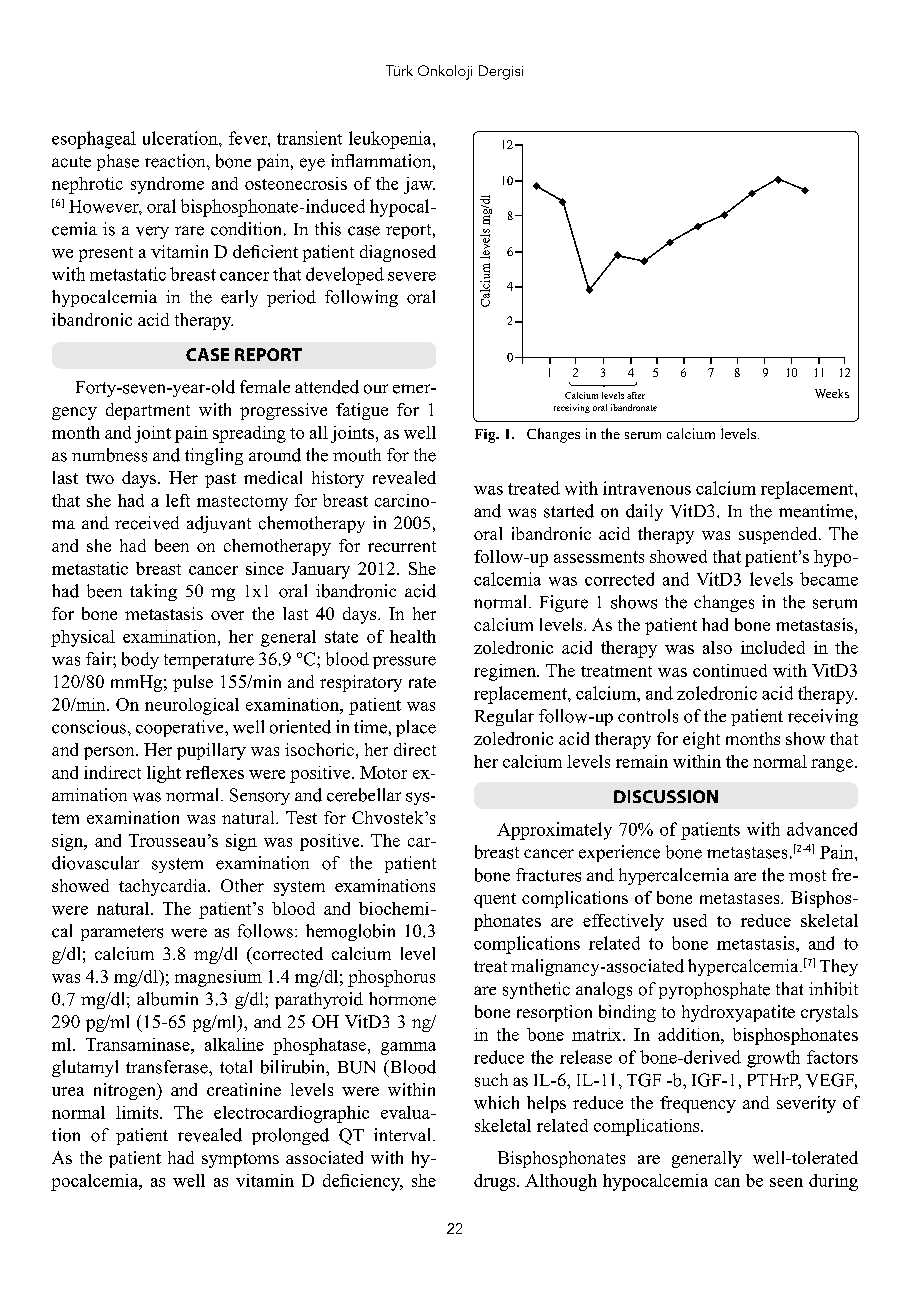 This image has height=1290, width=924. What do you see at coordinates (822, 829) in the image?
I see `advanced` at bounding box center [822, 829].
